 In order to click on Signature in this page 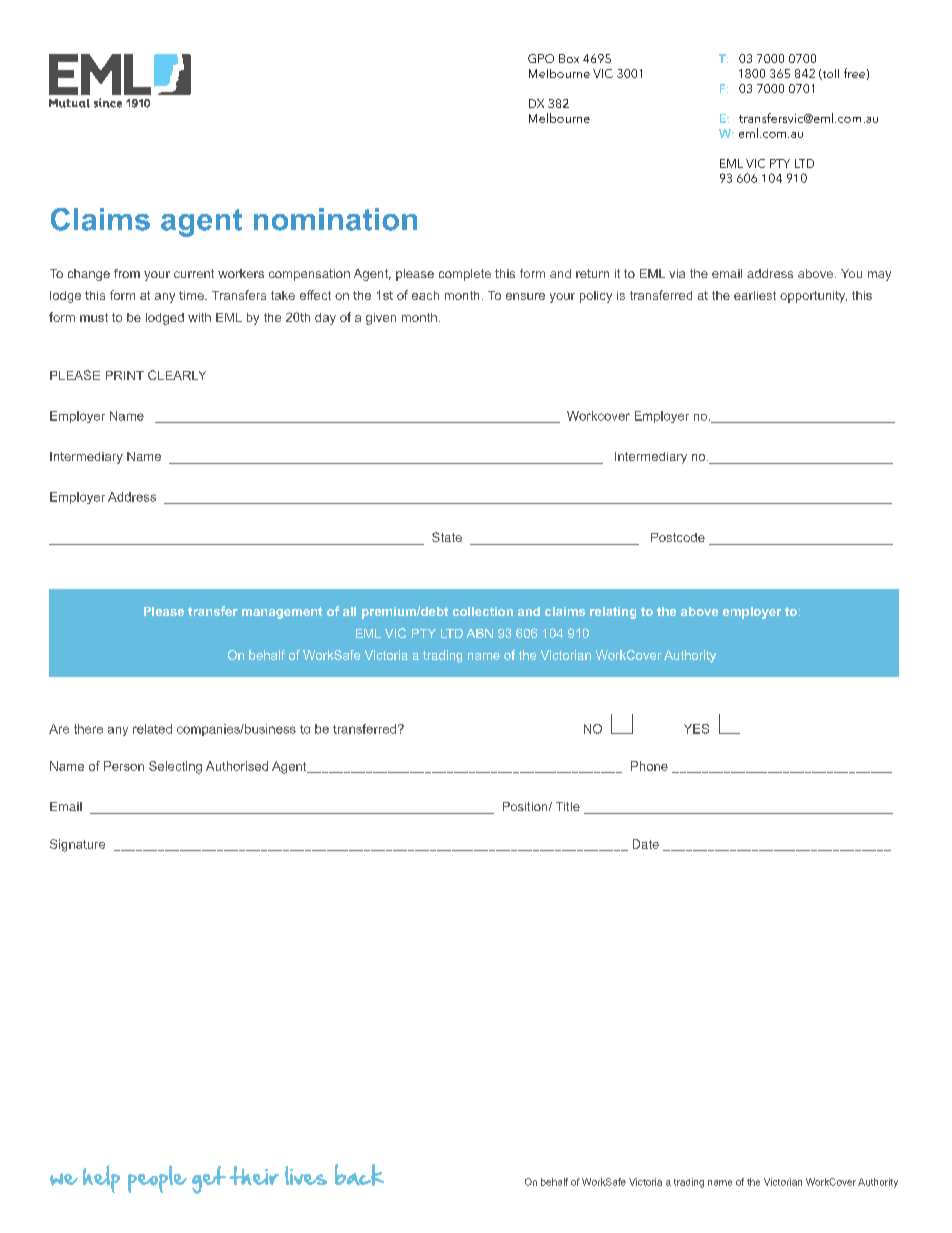, I will do `click(77, 845)`.
